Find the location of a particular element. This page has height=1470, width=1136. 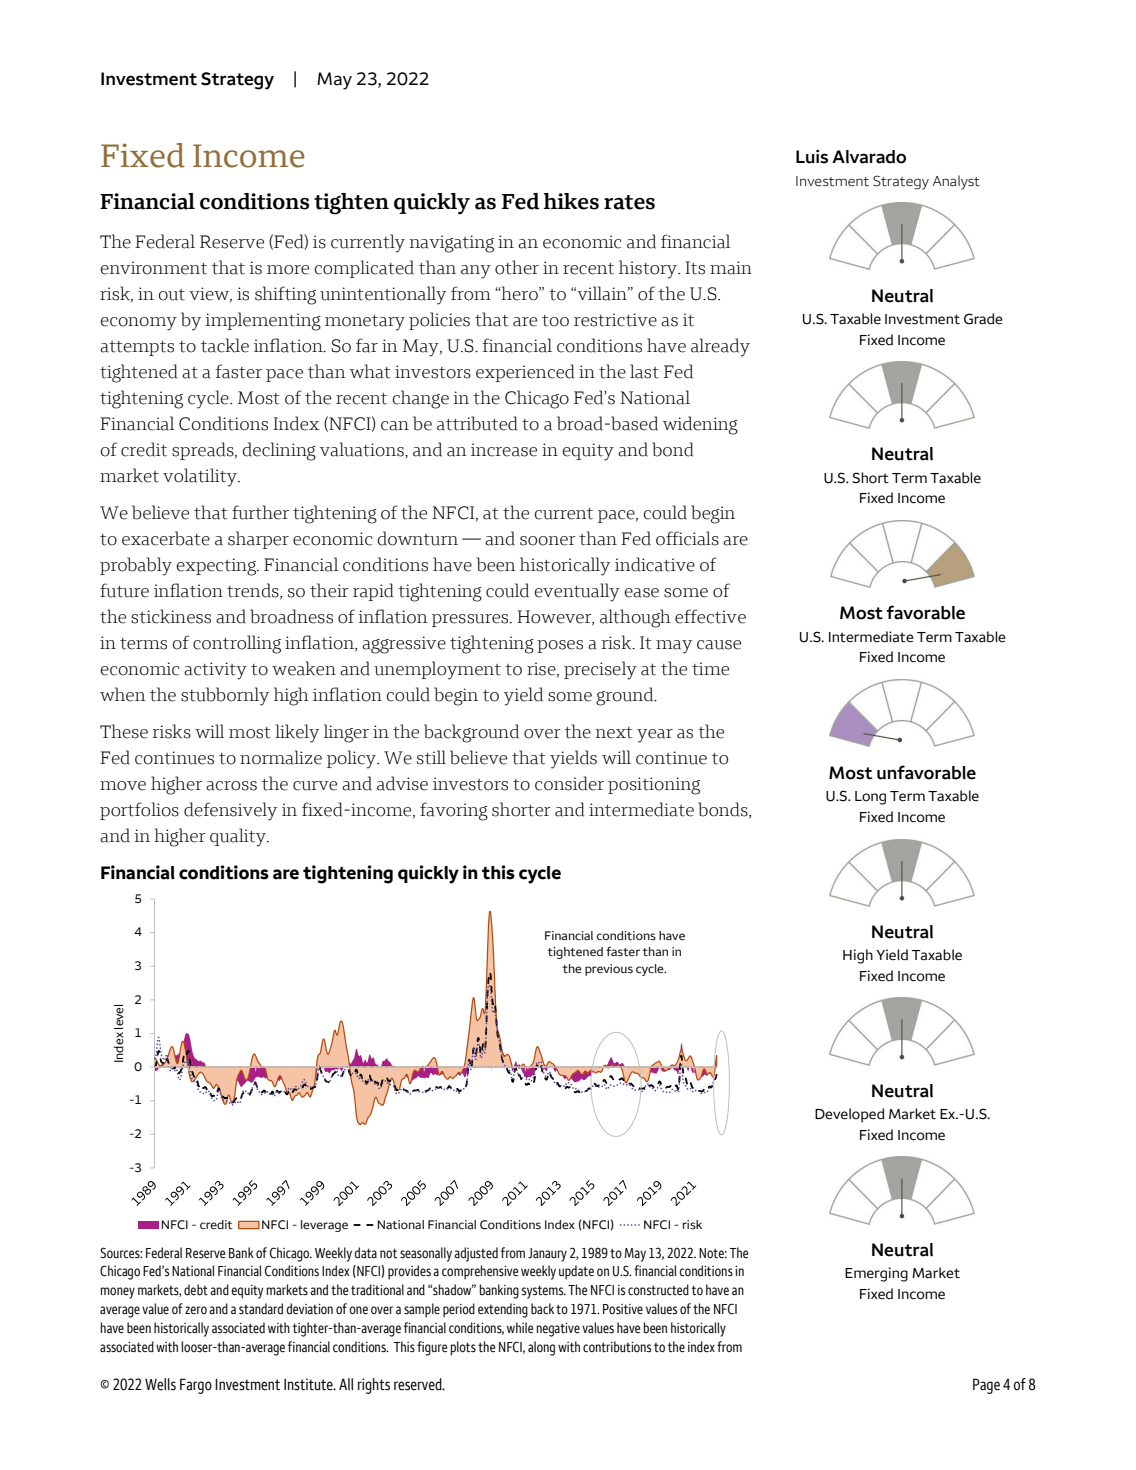

Developed is located at coordinates (850, 1115).
